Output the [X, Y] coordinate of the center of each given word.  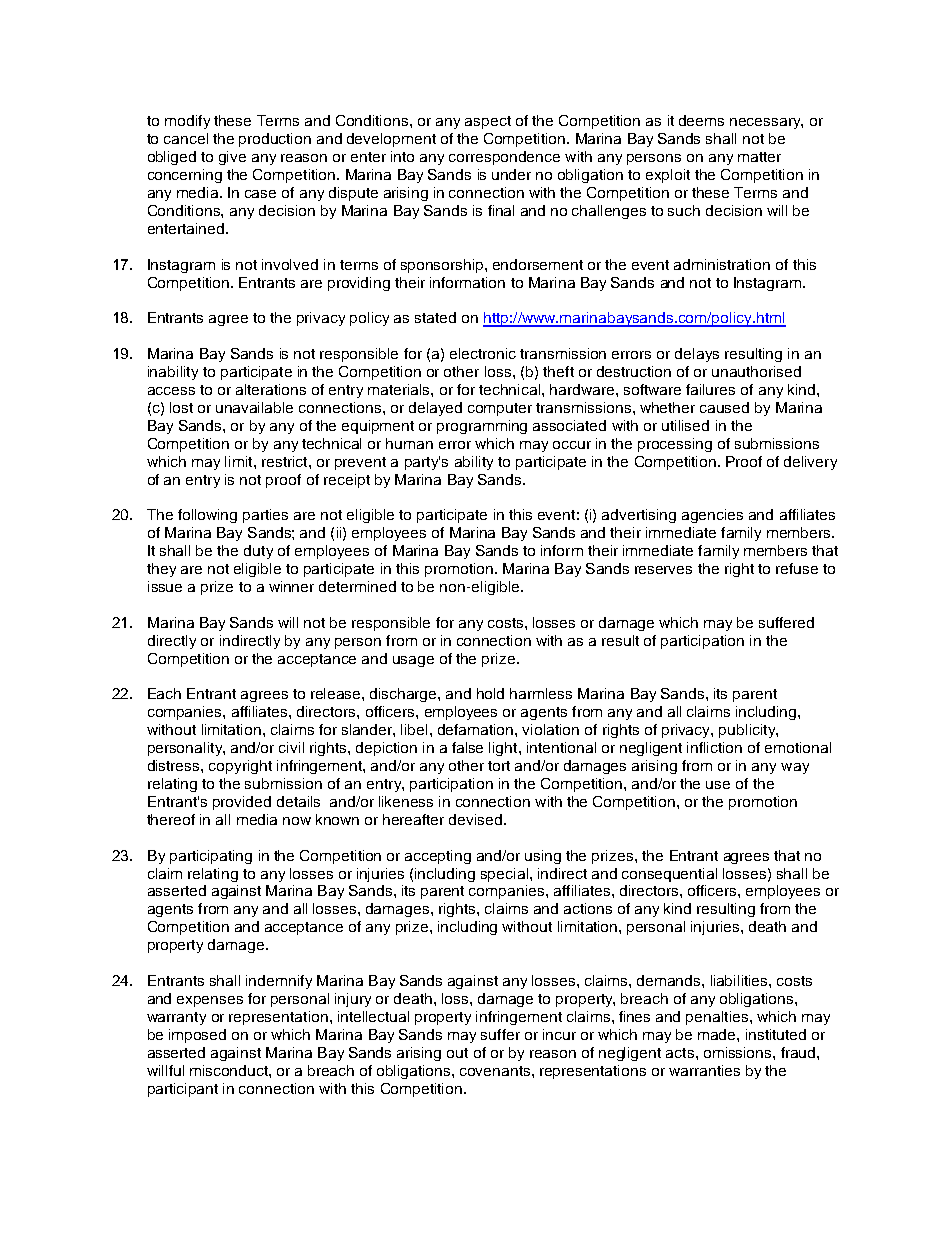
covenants [496, 1071]
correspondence [504, 158]
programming [482, 427]
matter [759, 157]
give [232, 158]
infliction [714, 747]
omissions [739, 1052]
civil [291, 747]
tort [499, 766]
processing [675, 445]
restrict [286, 461]
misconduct [230, 1070]
